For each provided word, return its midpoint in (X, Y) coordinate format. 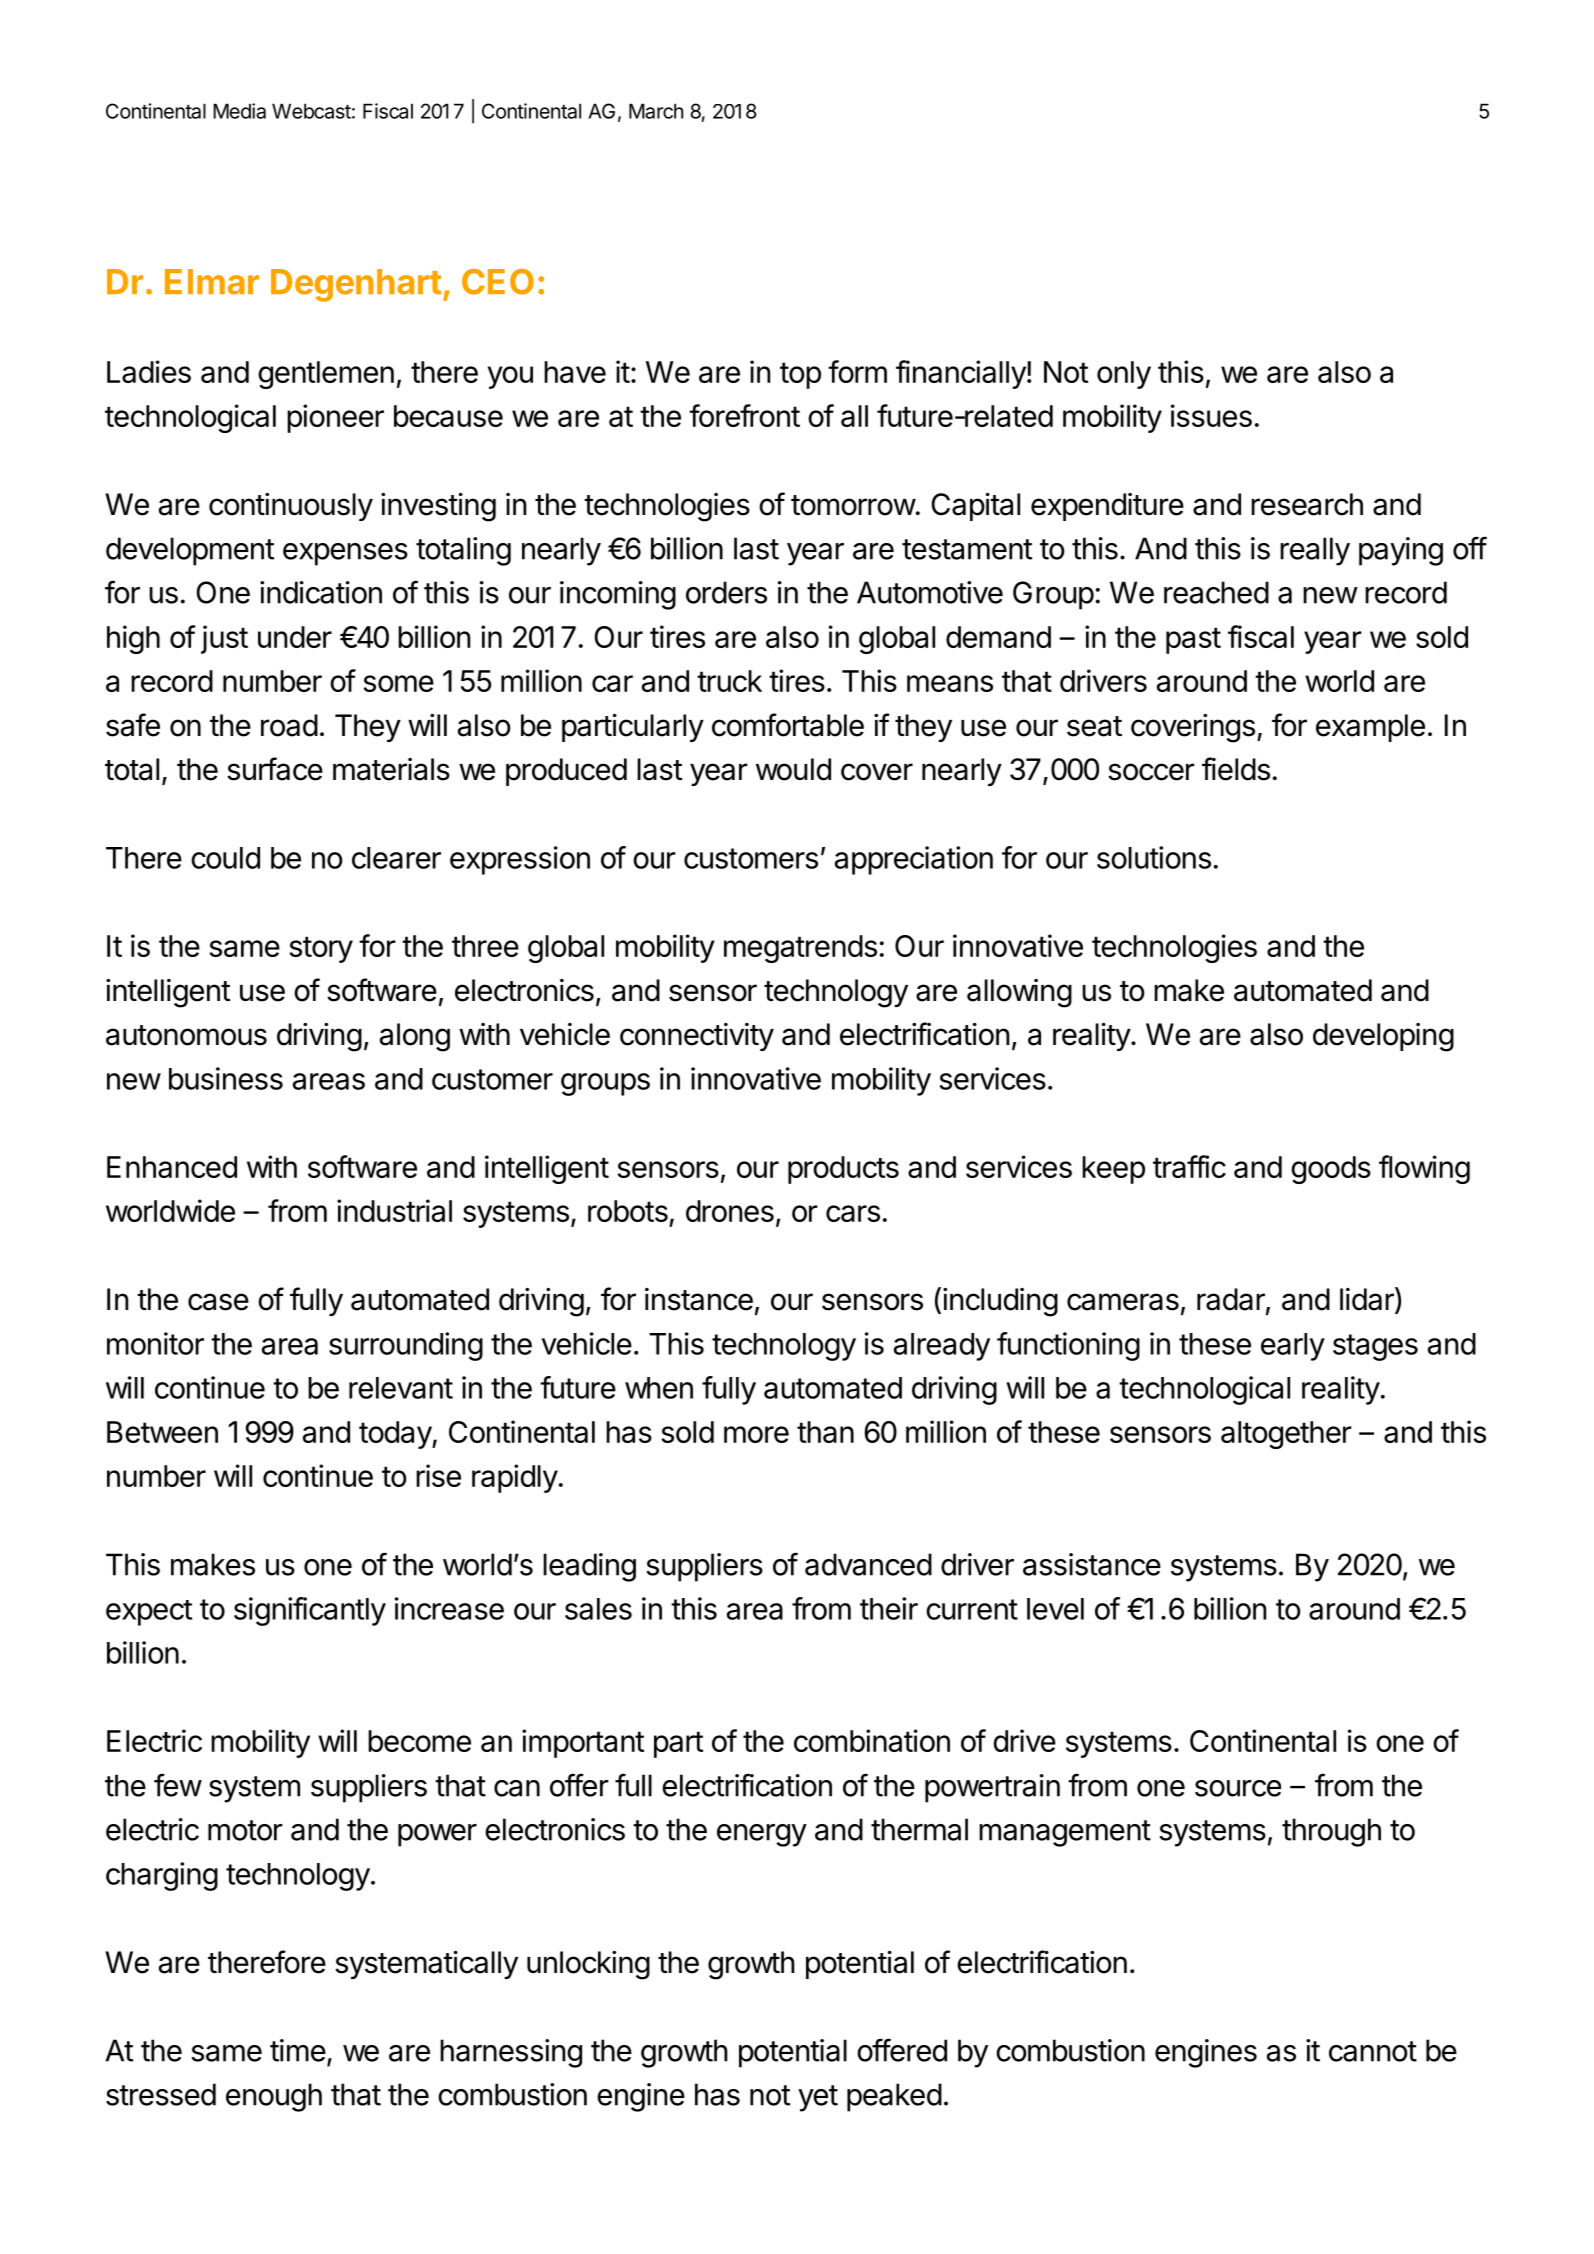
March (656, 111)
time (298, 2050)
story (321, 949)
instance (699, 1299)
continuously (291, 507)
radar (1232, 1300)
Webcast (311, 111)
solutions (1154, 857)
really (1315, 551)
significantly (310, 1611)
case (218, 1302)
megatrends (800, 949)
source (1238, 1788)
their (889, 1608)
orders (726, 592)
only (1124, 375)
